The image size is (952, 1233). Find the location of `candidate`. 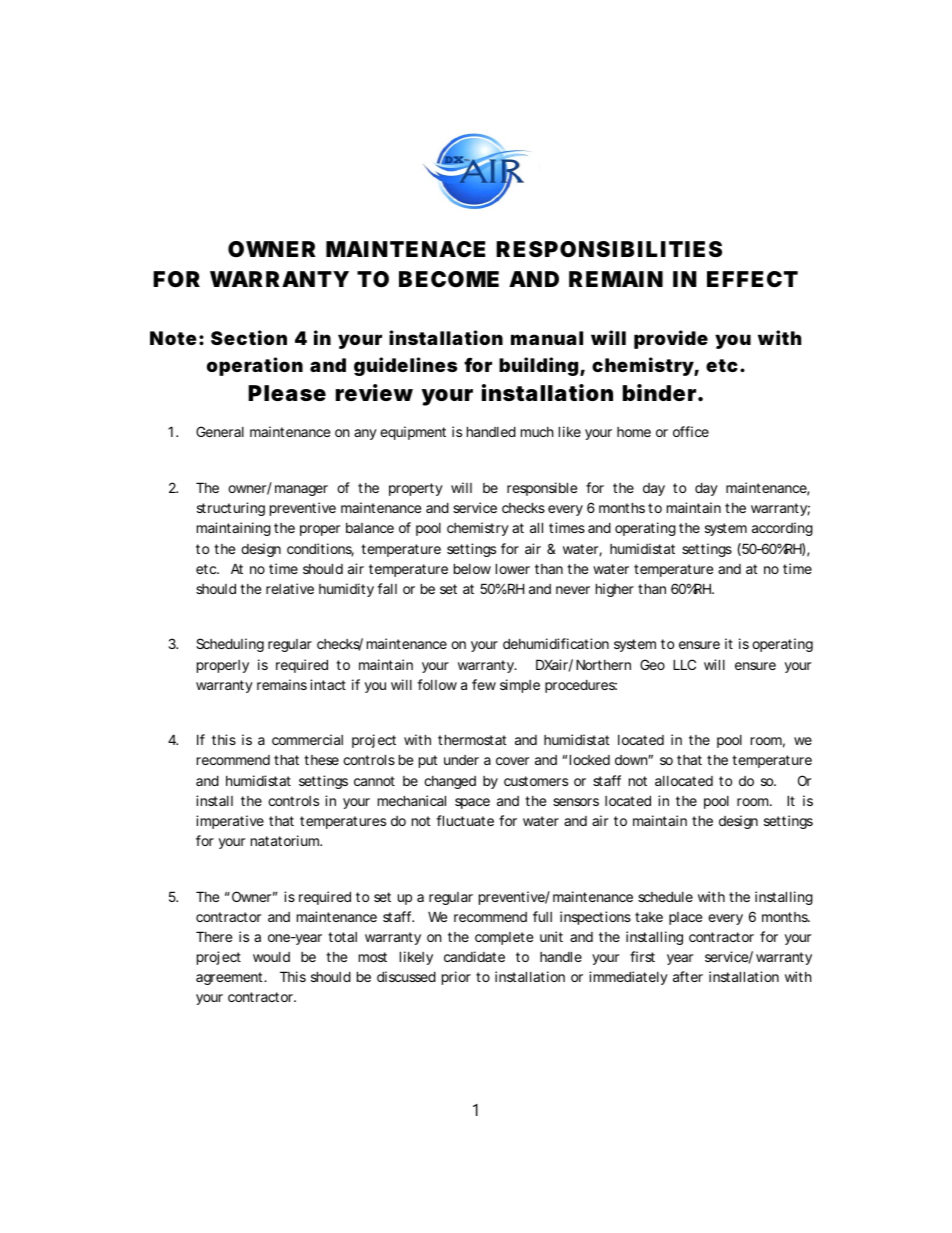

candidate is located at coordinates (474, 956).
